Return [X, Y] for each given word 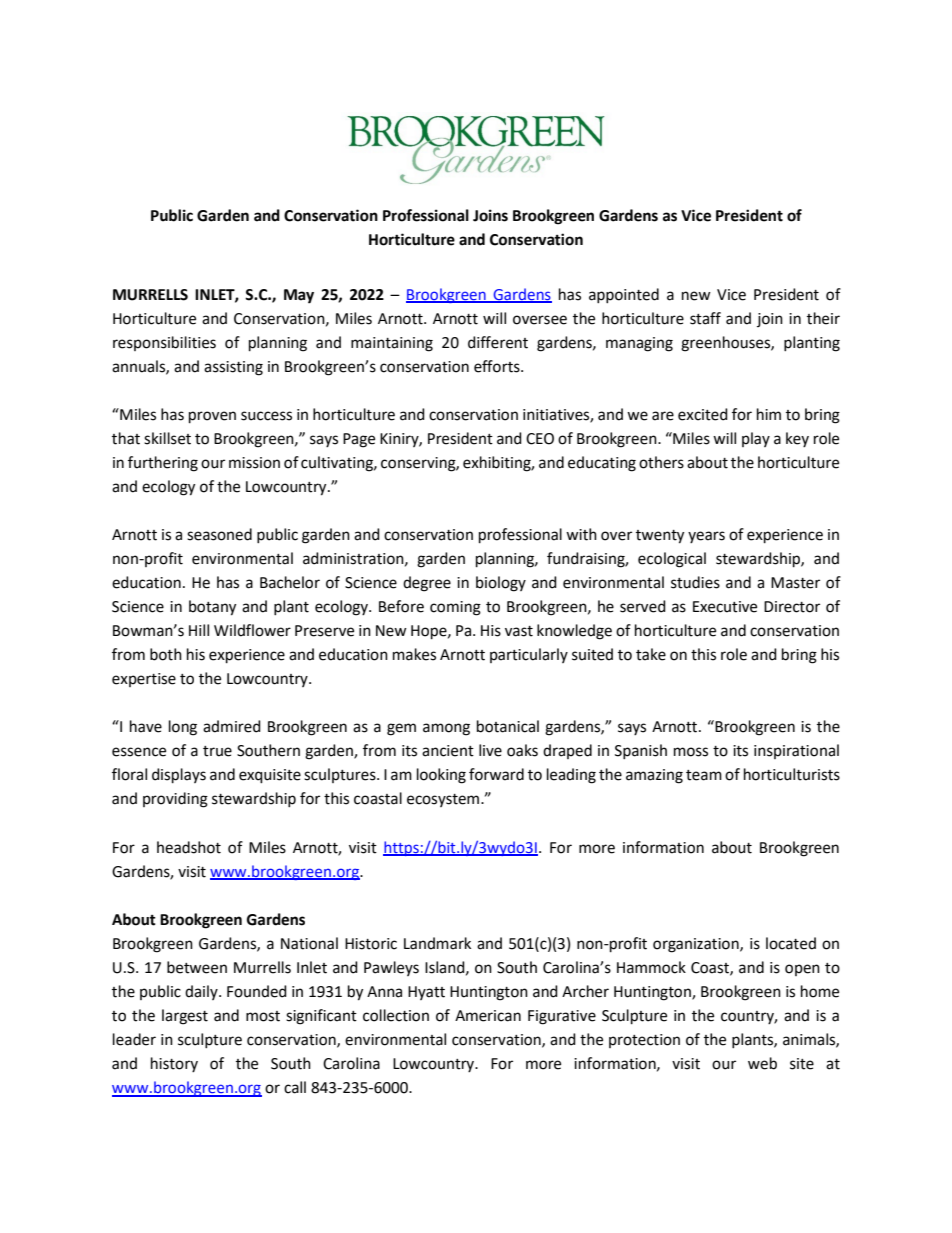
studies [695, 582]
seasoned [219, 534]
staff [705, 318]
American [488, 1016]
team [704, 775]
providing [175, 800]
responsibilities [164, 343]
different [498, 342]
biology [501, 584]
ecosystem [444, 800]
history [174, 1064]
